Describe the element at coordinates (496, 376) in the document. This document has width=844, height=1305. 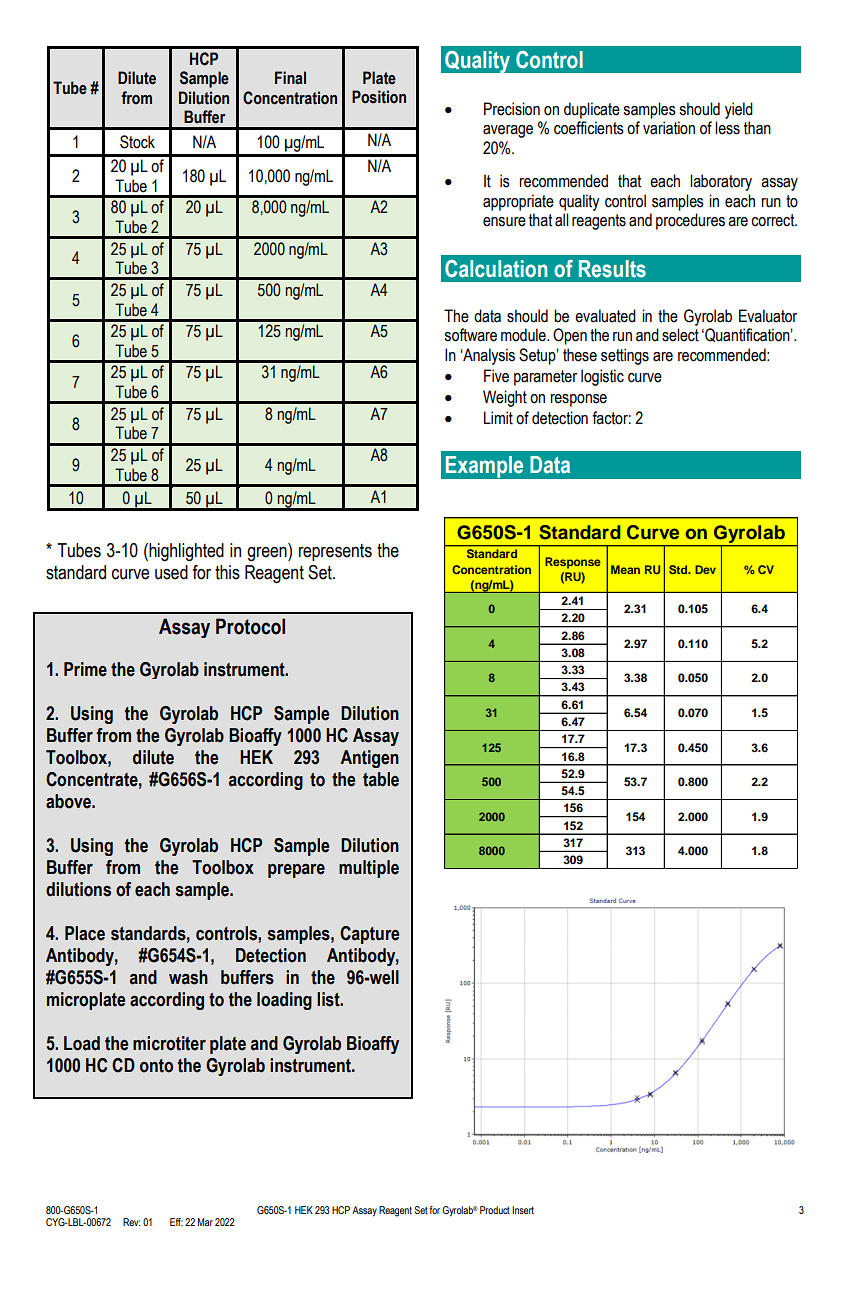
I see `Five` at that location.
